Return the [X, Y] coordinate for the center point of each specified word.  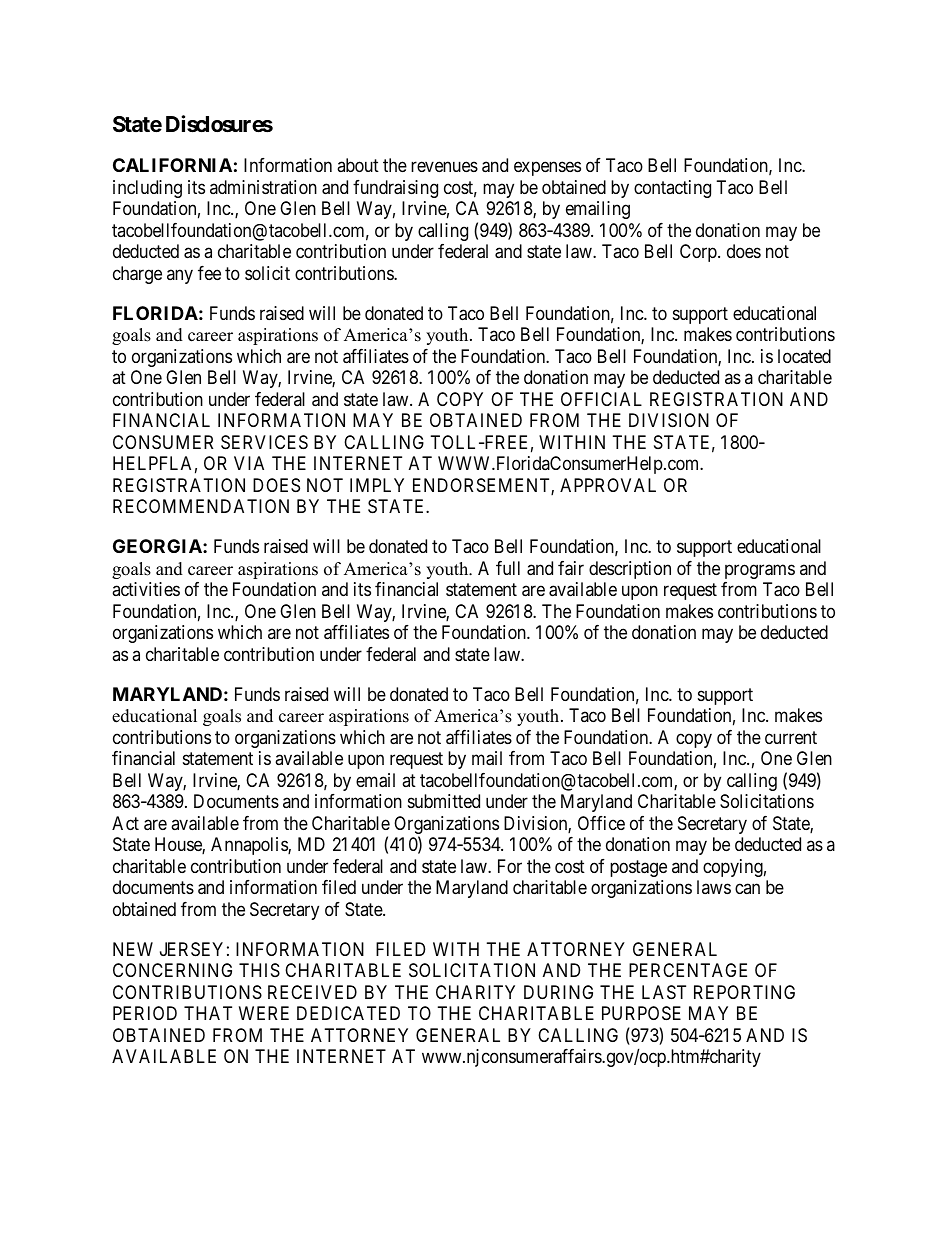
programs [760, 571]
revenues [444, 167]
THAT [208, 1013]
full [508, 568]
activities [146, 589]
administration [263, 187]
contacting [672, 189]
